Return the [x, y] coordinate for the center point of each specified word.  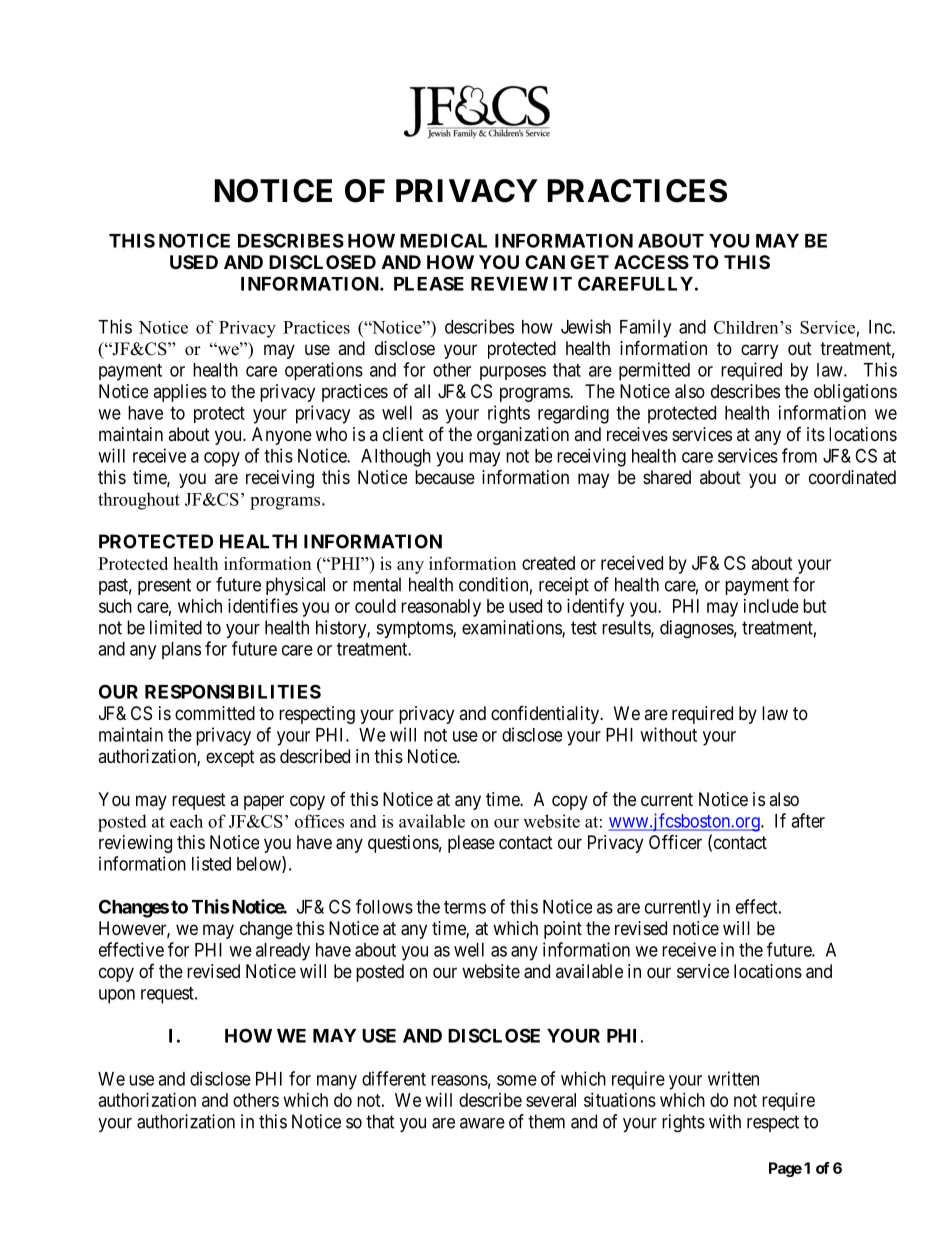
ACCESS [651, 262]
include [771, 606]
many [337, 1082]
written [733, 1078]
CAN [545, 262]
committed [215, 713]
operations [324, 371]
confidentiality [546, 715]
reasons [459, 1080]
